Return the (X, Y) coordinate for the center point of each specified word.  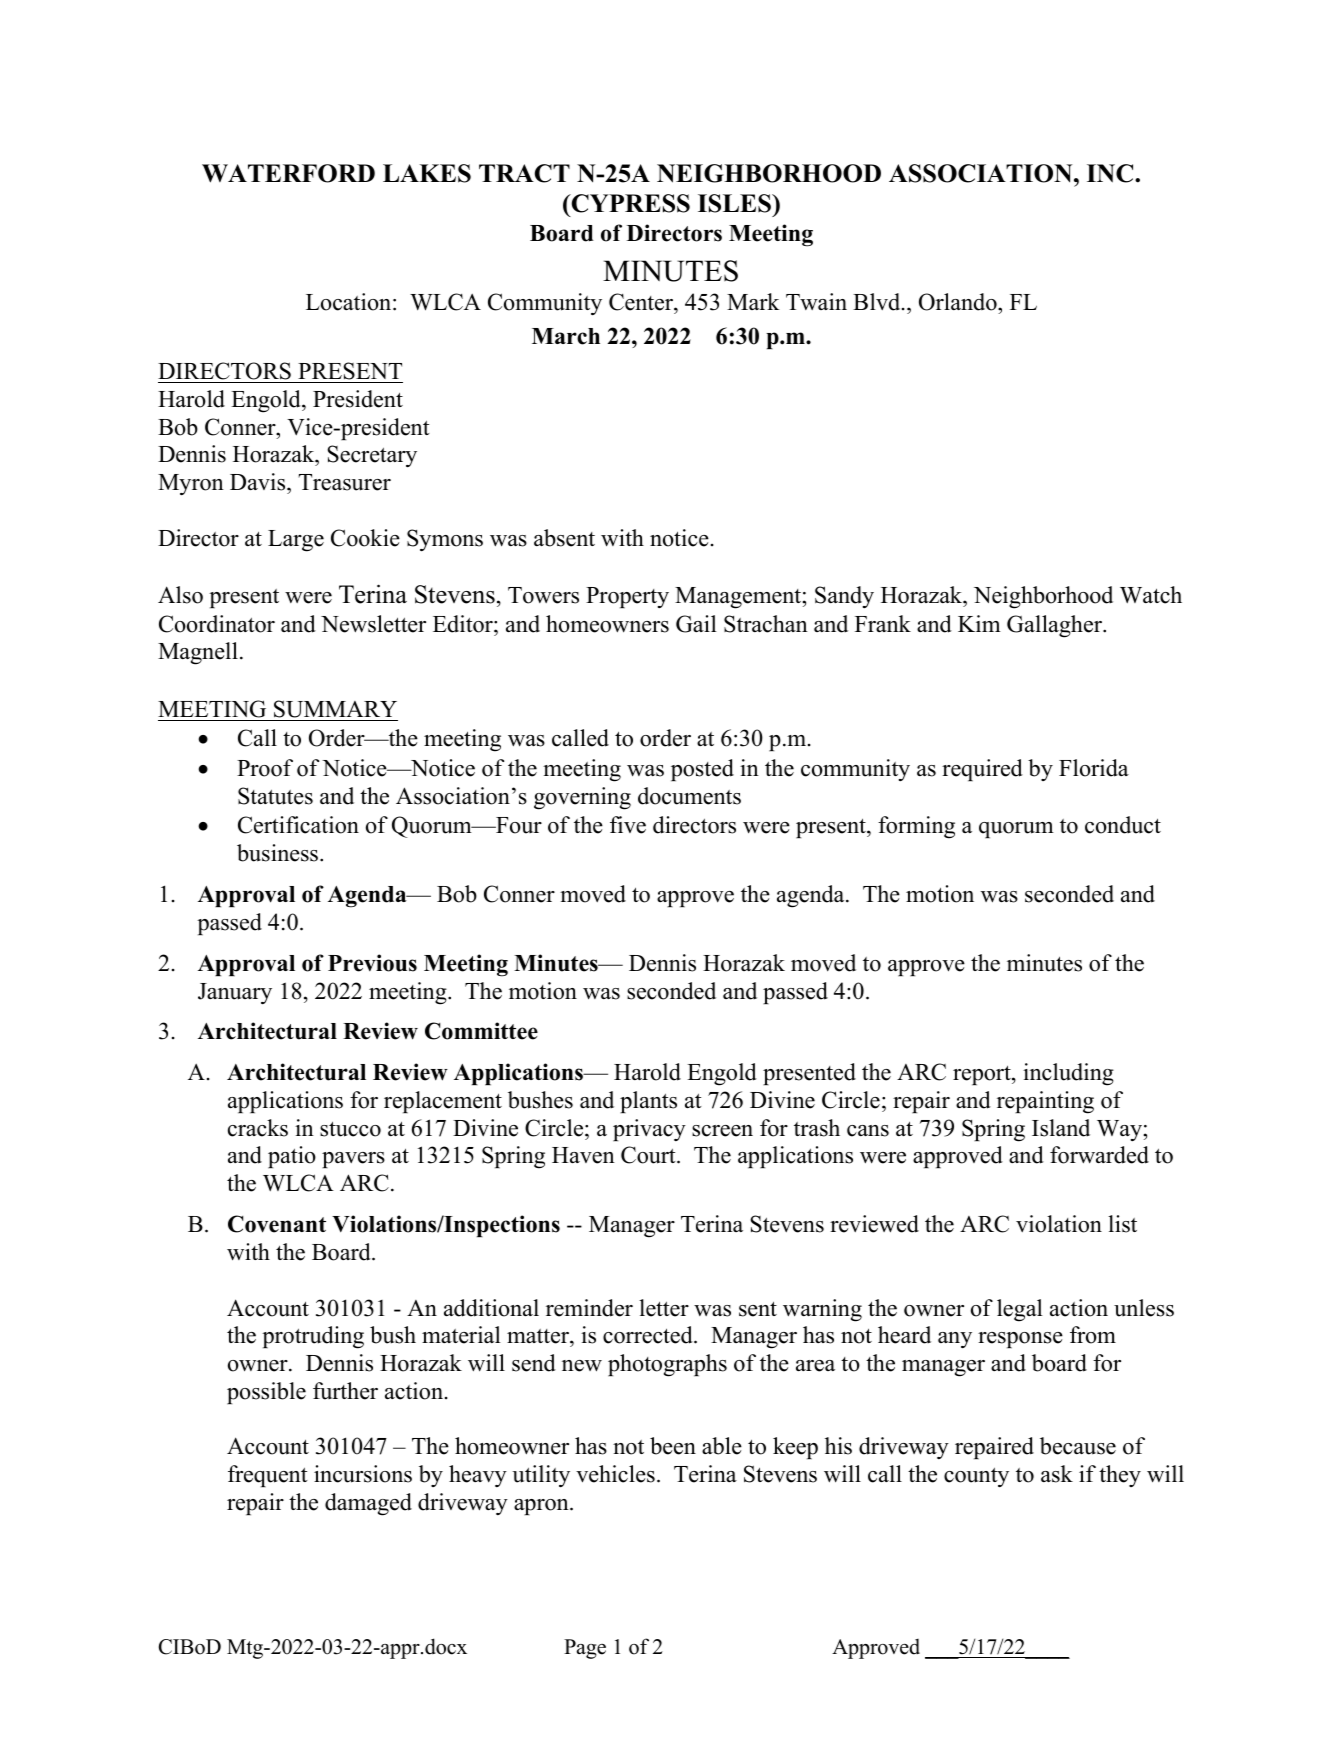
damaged (368, 1504)
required (982, 770)
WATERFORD (288, 173)
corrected (649, 1335)
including (1068, 1074)
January (235, 994)
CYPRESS (629, 203)
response (1020, 1340)
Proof (265, 768)
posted (702, 770)
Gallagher (1055, 626)
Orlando (959, 303)
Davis (259, 482)
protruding (313, 1337)
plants (648, 1102)
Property (627, 597)
